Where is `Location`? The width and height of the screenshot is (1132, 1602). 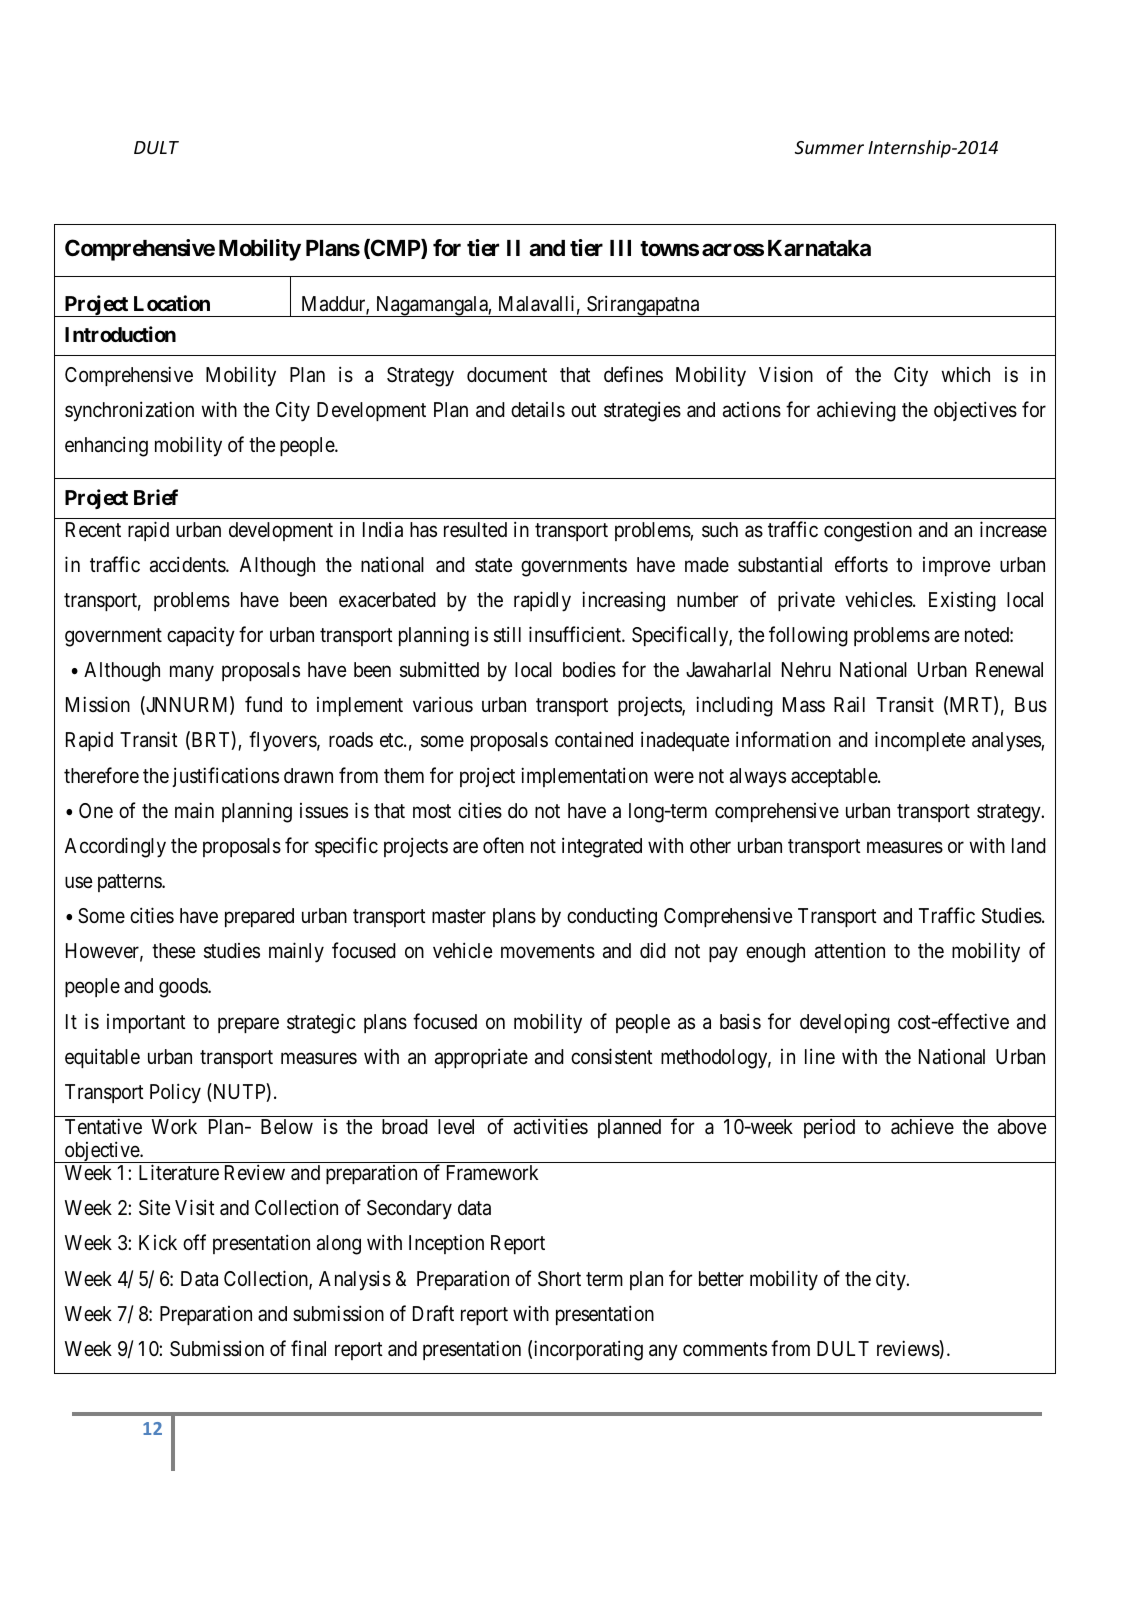
Location is located at coordinates (172, 303).
